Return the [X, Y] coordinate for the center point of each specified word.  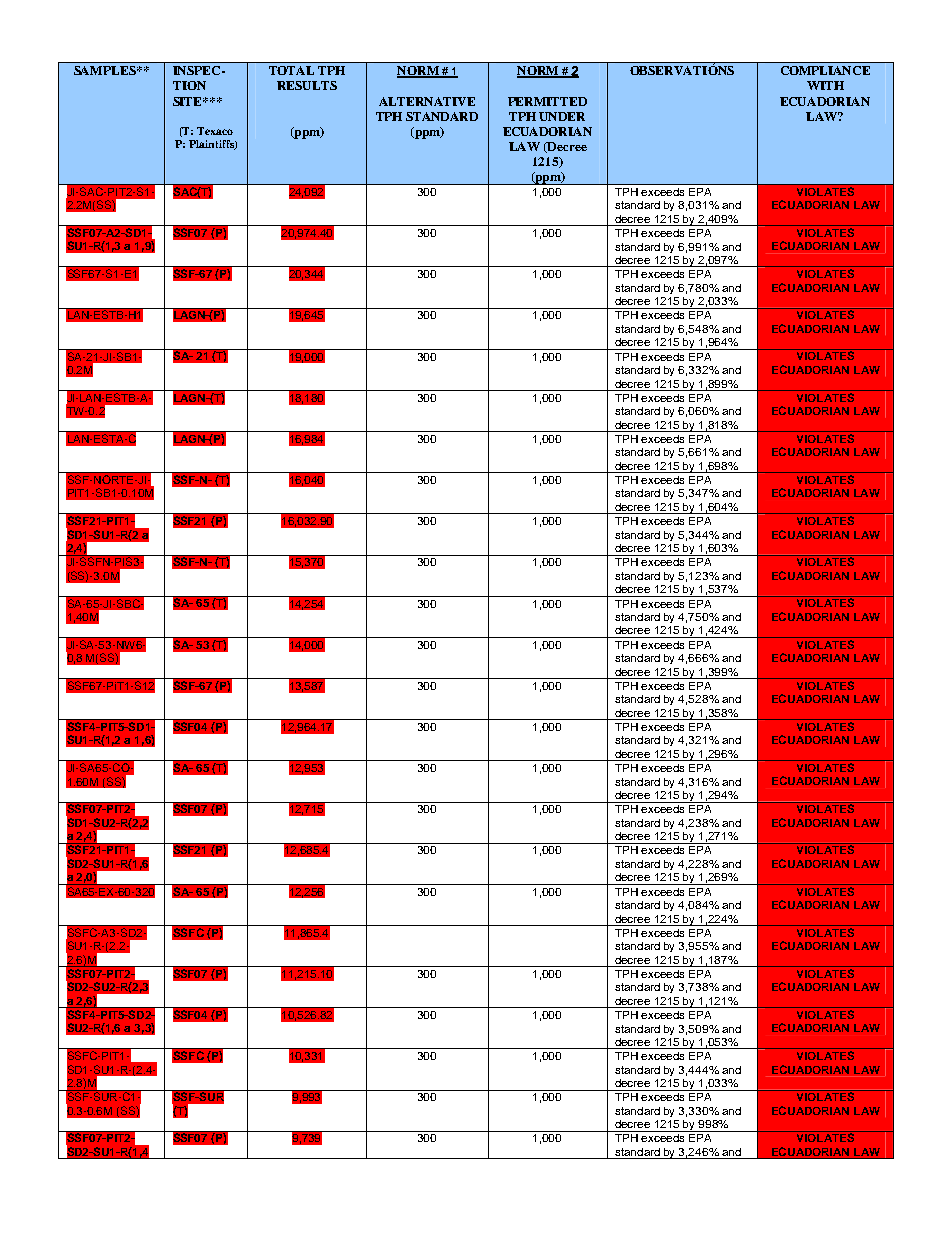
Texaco [215, 131]
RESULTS [307, 85]
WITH [825, 85]
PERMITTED [547, 101]
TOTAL [291, 70]
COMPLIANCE [825, 70]
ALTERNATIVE [427, 101]
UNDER [562, 116]
